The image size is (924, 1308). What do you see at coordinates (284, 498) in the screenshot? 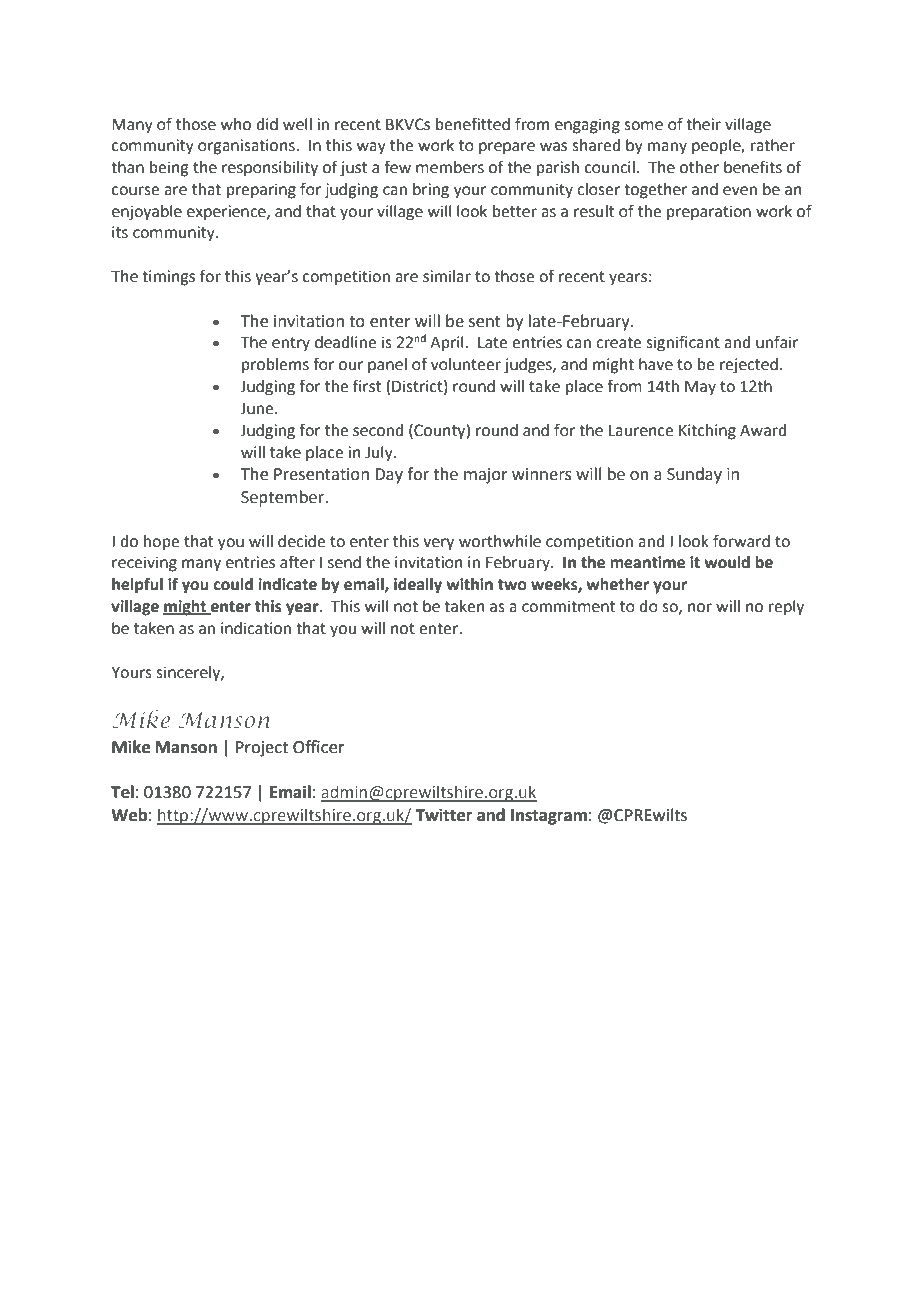
I see `September` at bounding box center [284, 498].
